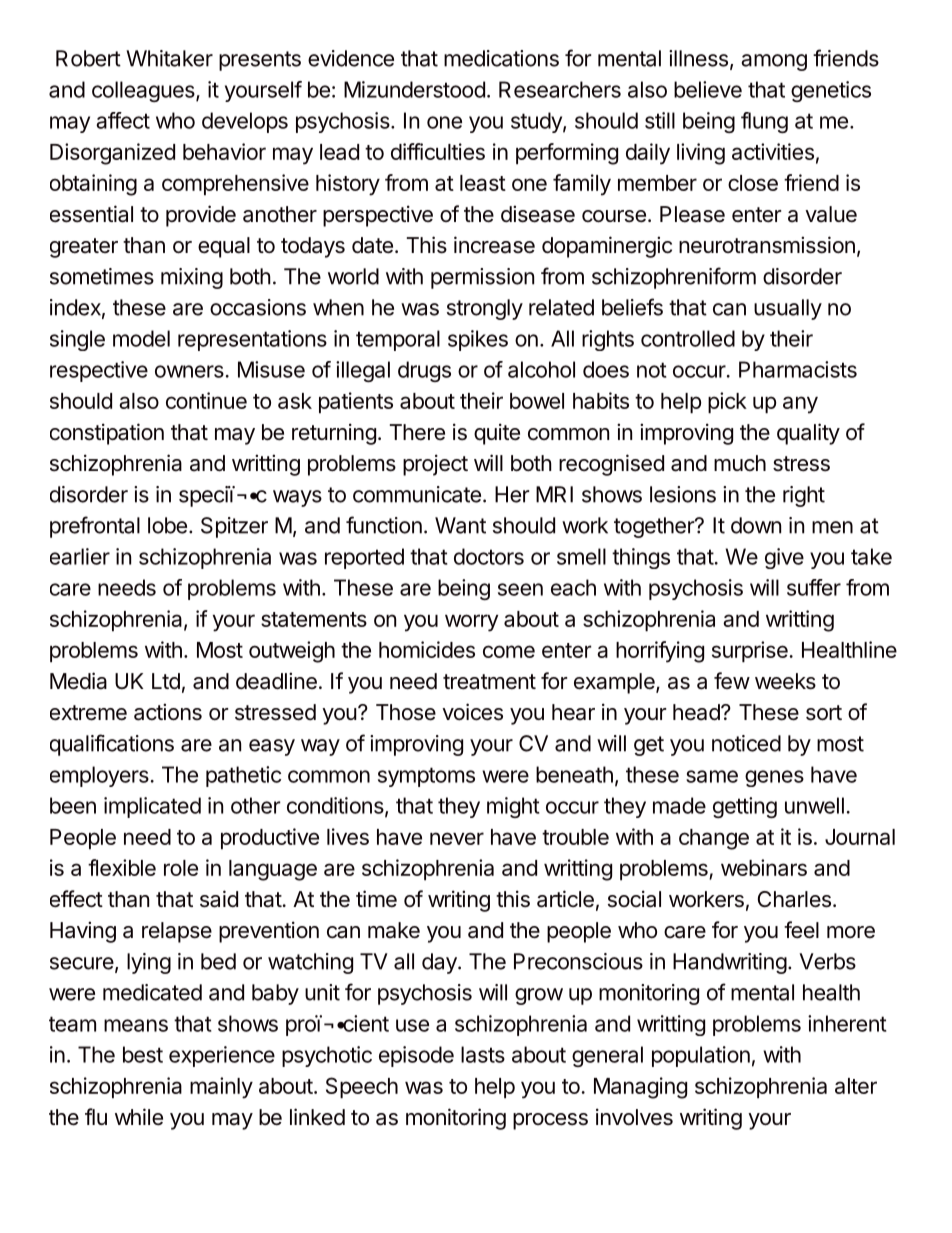  What do you see at coordinates (788, 309) in the document?
I see `usually` at bounding box center [788, 309].
